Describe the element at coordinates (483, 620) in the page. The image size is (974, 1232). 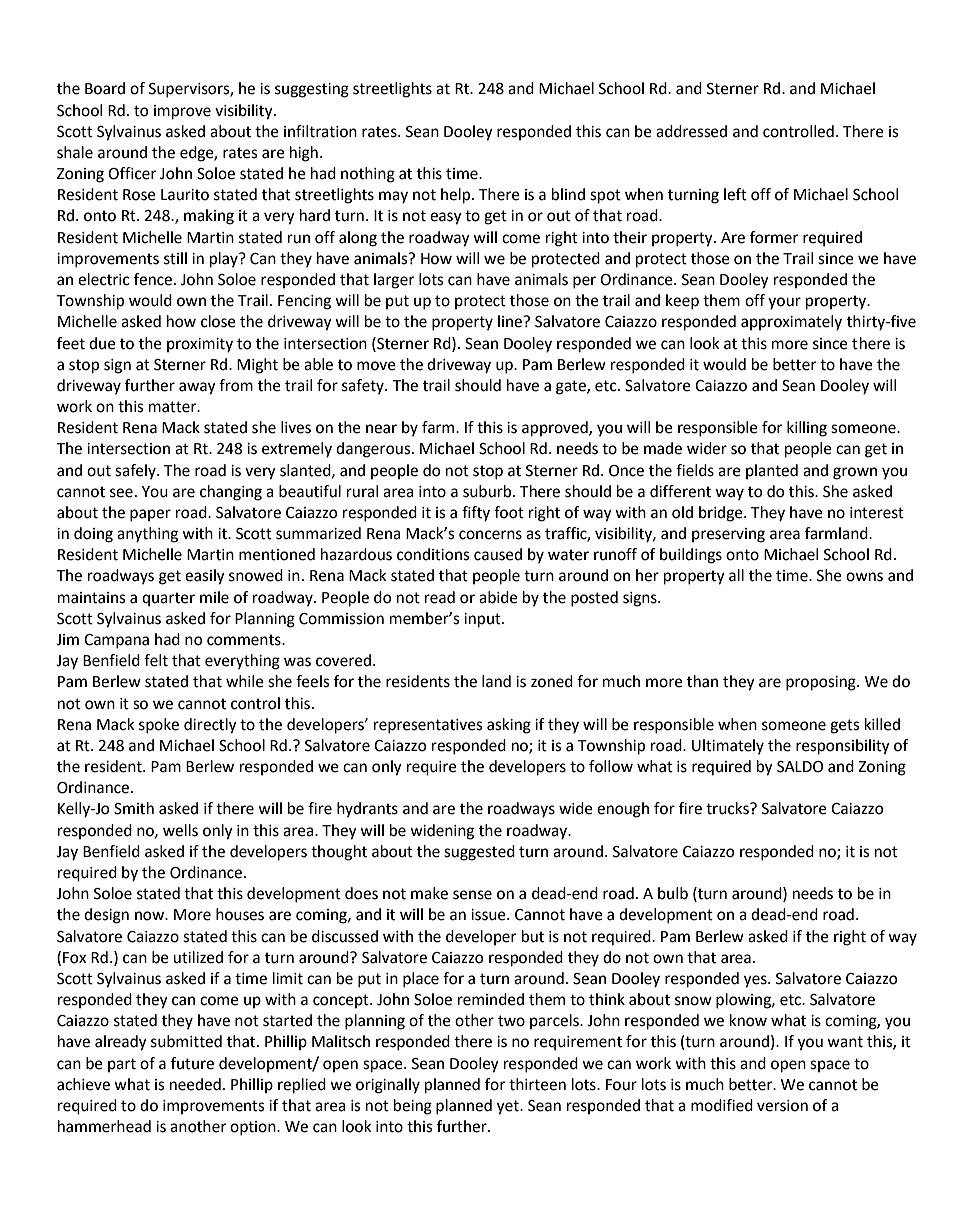
I see `input` at that location.
